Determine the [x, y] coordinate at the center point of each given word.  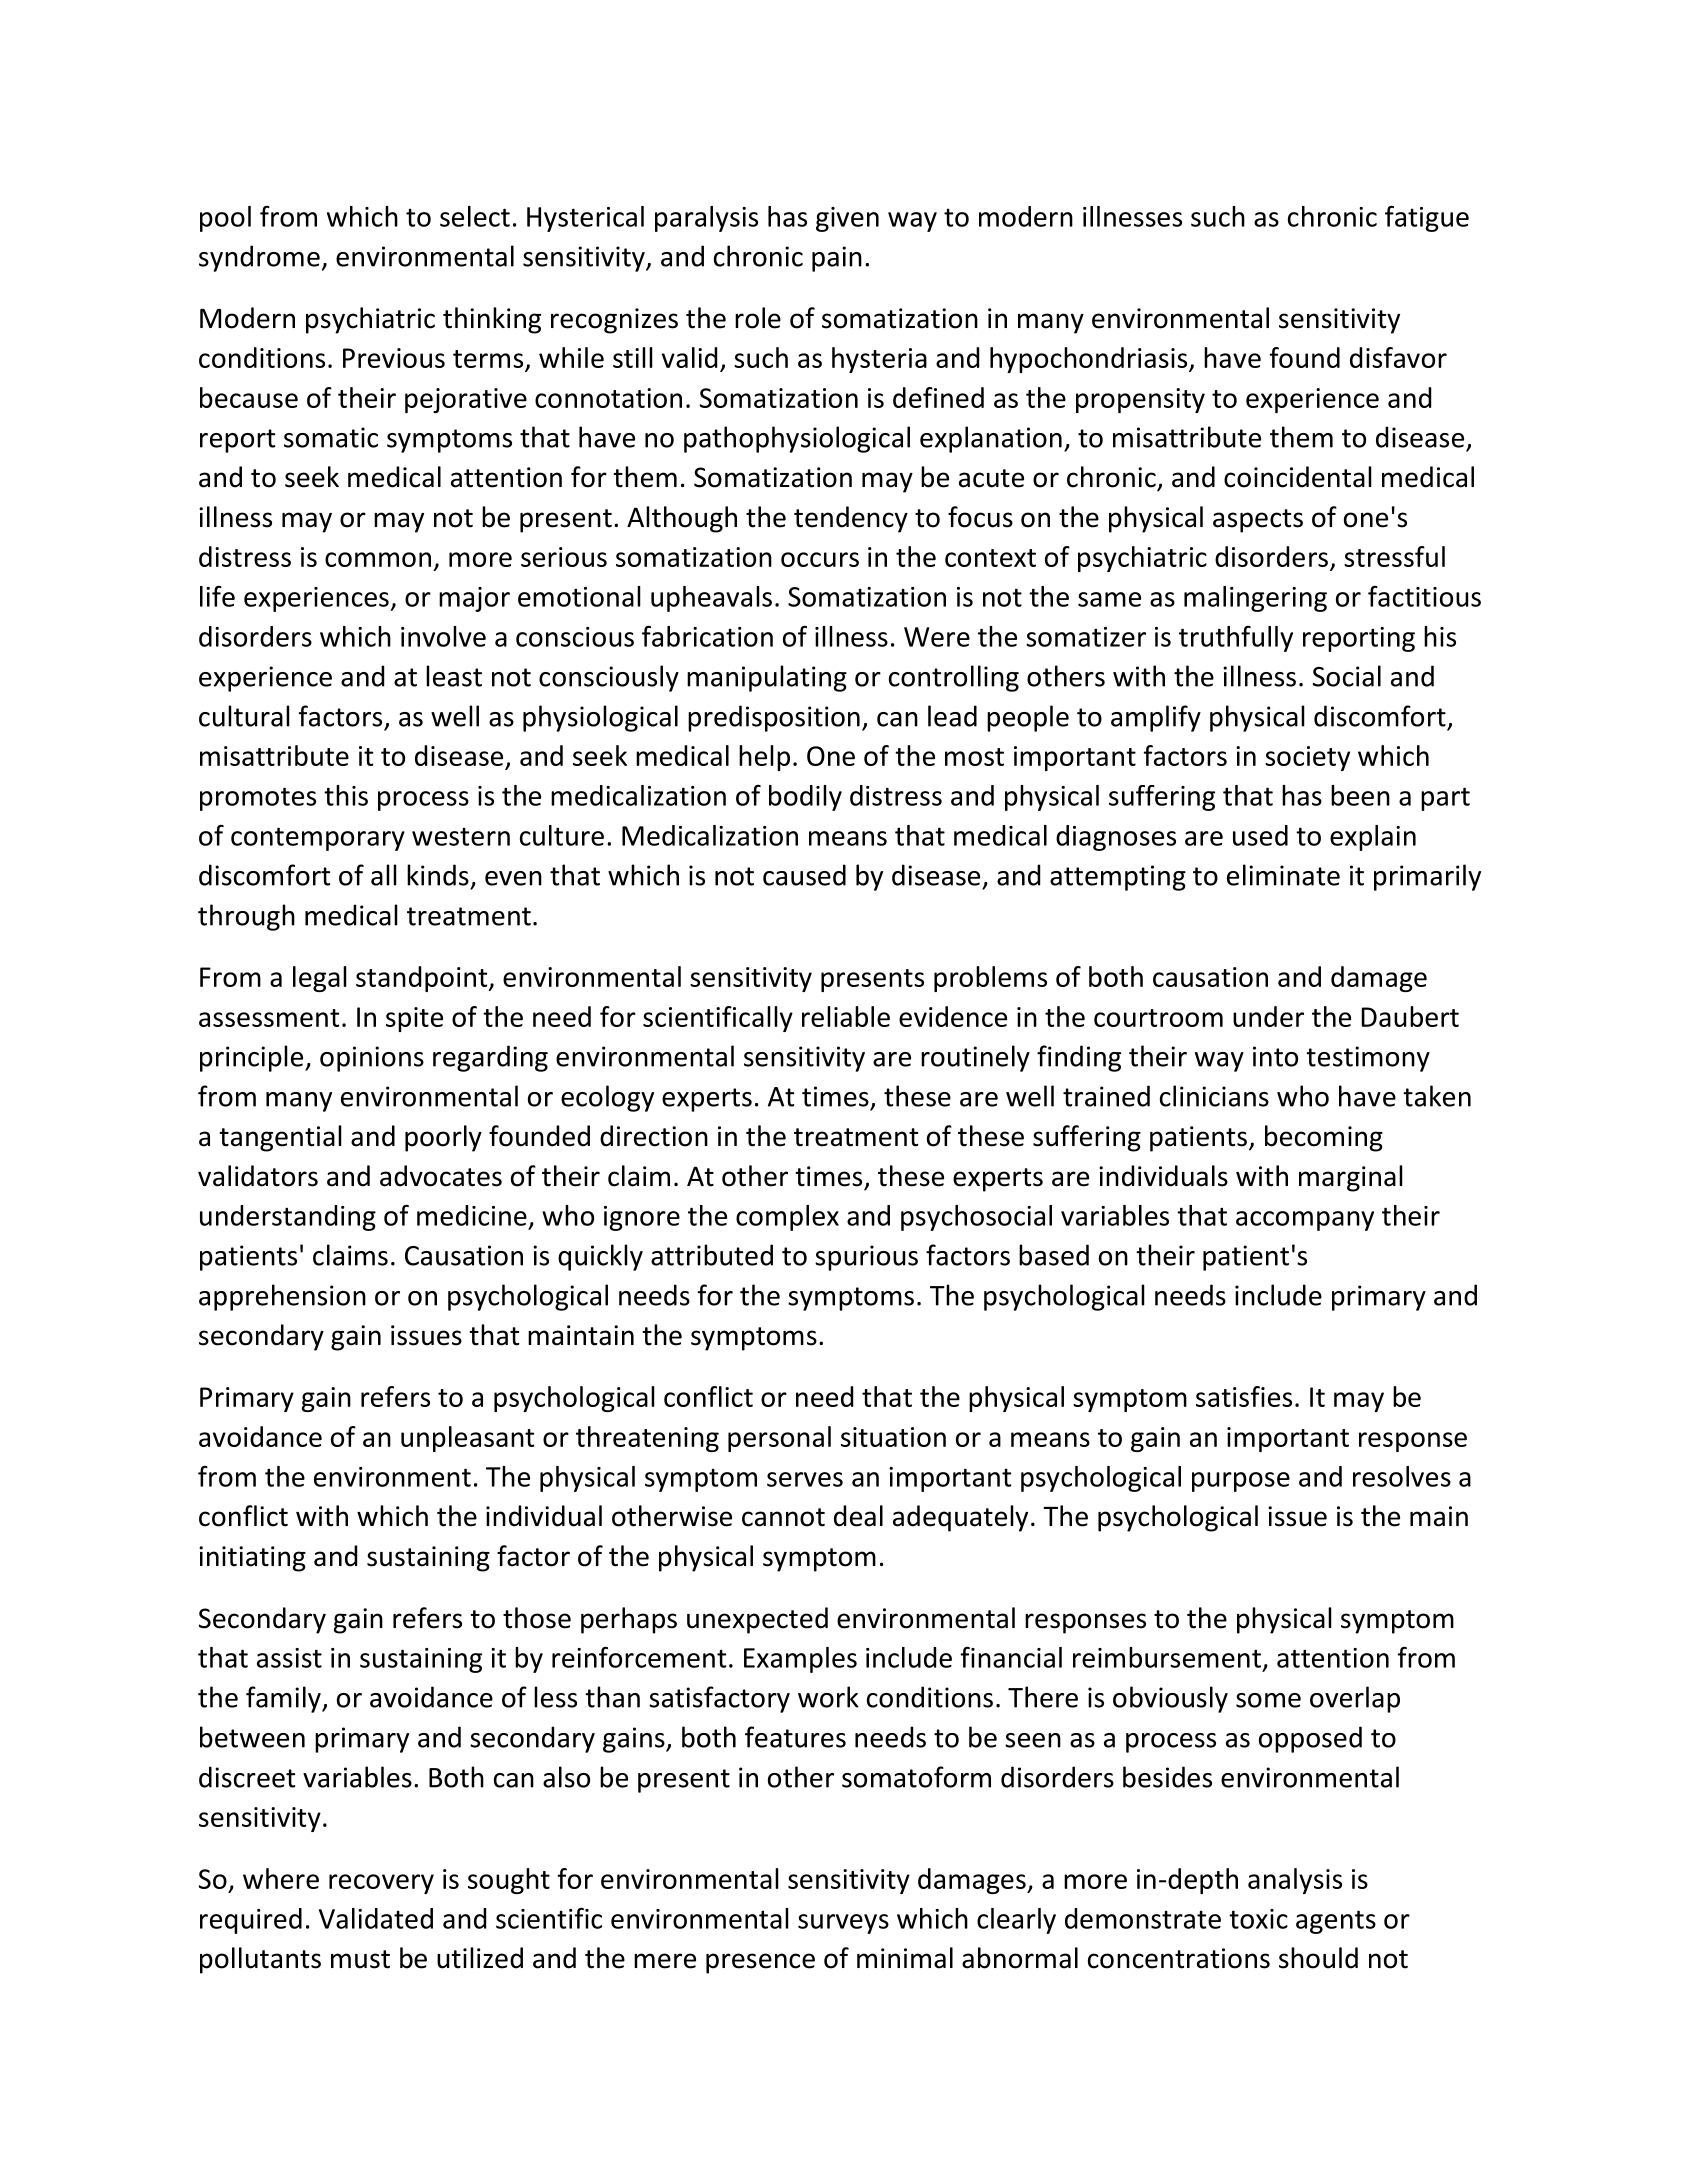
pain [837, 259]
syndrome [259, 258]
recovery [381, 1884]
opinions [372, 1059]
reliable [846, 1016]
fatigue [1427, 218]
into [1275, 1056]
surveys [843, 1924]
